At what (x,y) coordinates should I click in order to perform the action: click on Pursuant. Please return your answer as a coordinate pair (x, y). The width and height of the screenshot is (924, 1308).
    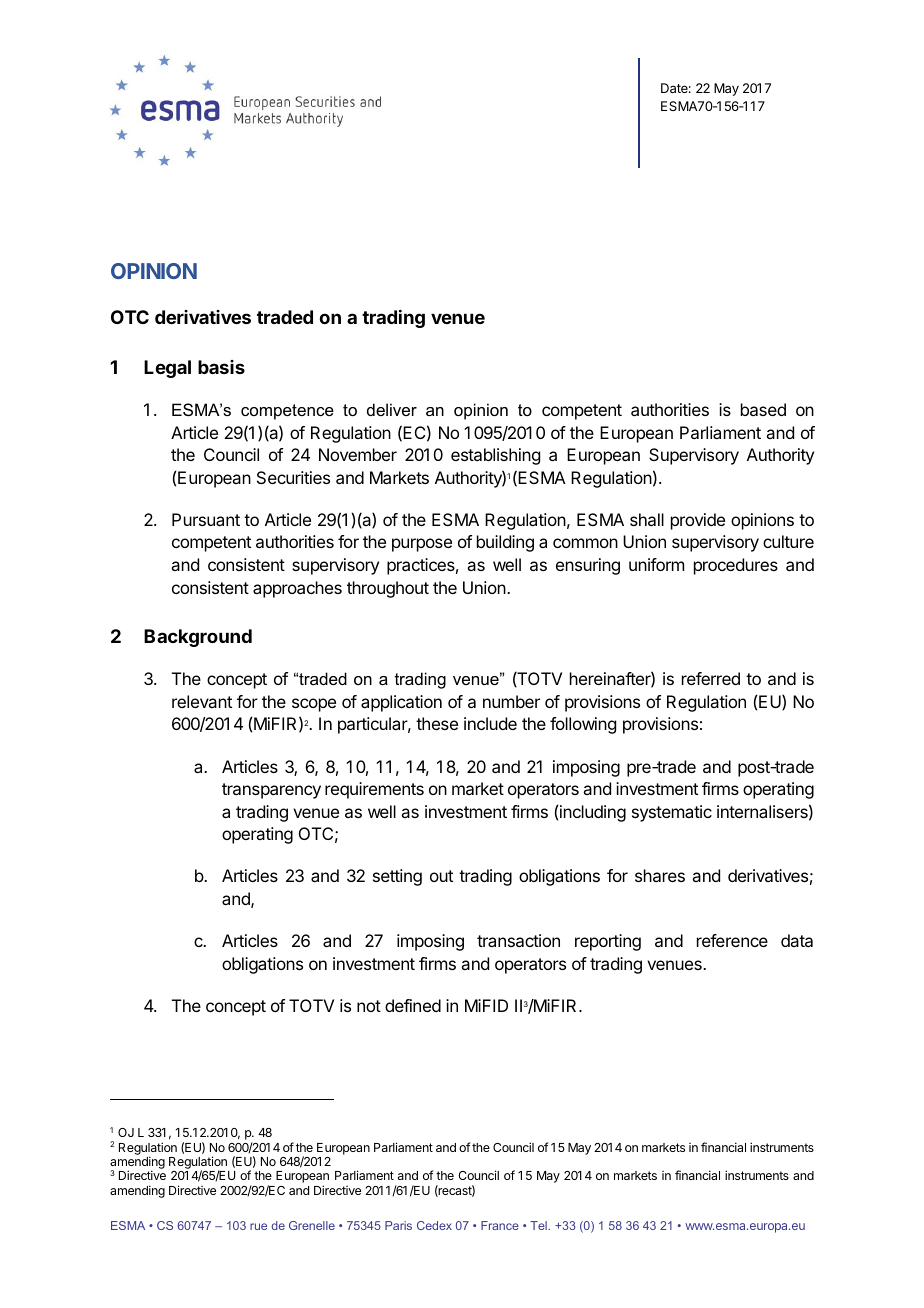
    Looking at the image, I should click on (206, 519).
